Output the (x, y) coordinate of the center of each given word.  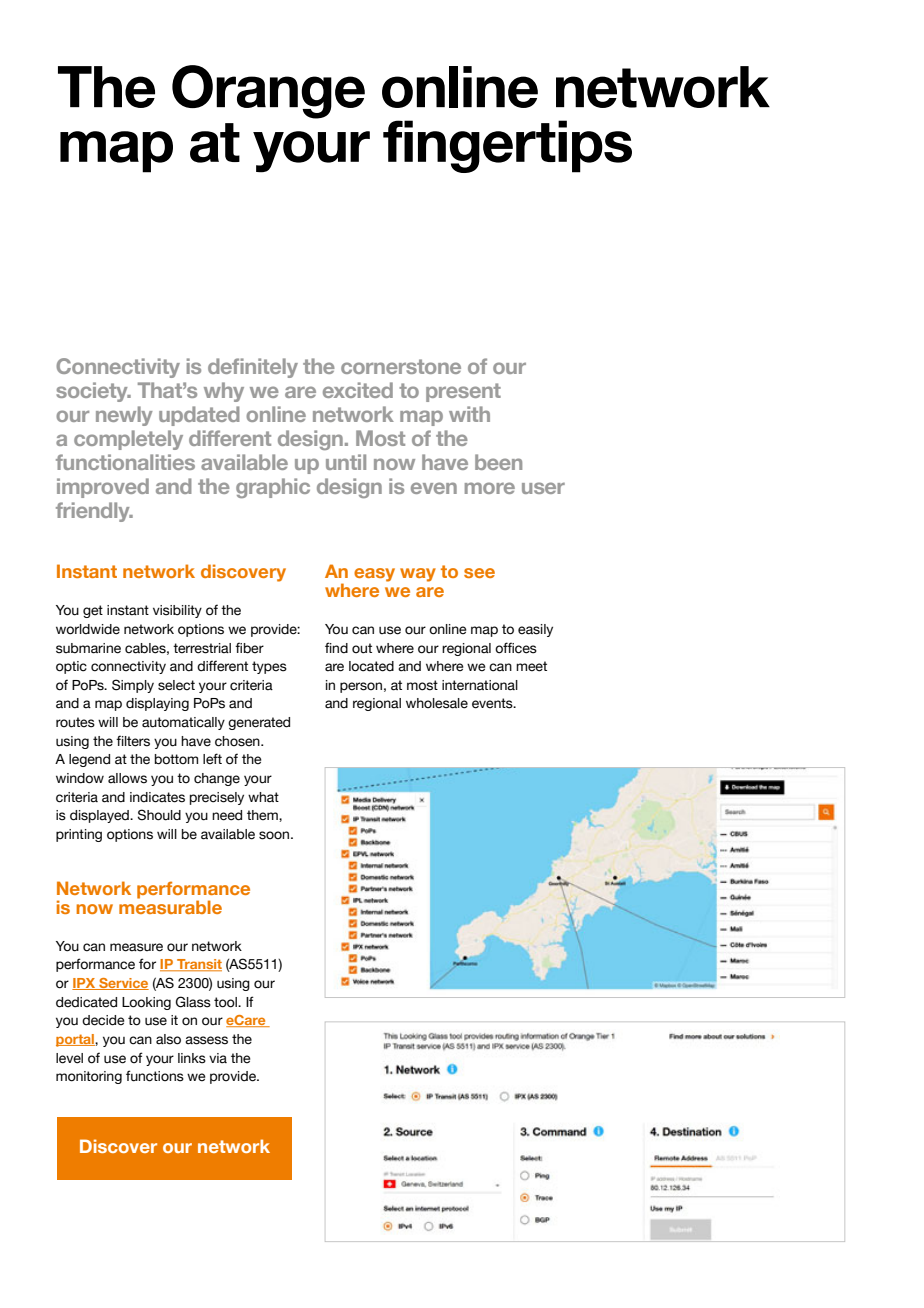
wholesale (437, 703)
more (490, 488)
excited (358, 390)
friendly (94, 512)
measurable (170, 906)
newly (124, 416)
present (463, 392)
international (480, 685)
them (263, 815)
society (93, 392)
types (269, 667)
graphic (273, 488)
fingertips (507, 146)
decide (103, 1020)
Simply (133, 686)
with (469, 414)
